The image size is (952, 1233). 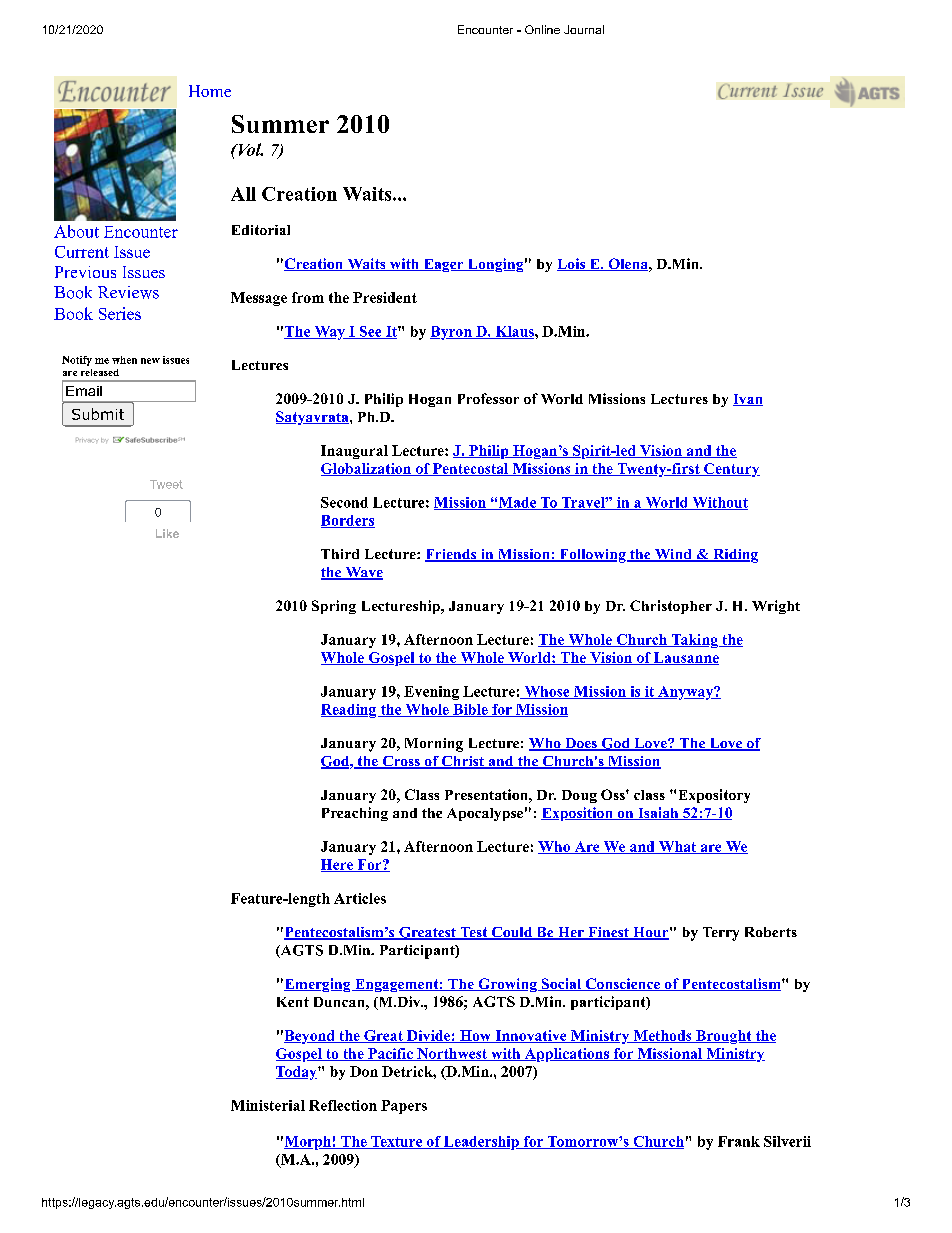 What do you see at coordinates (355, 814) in the page?
I see `Preaching` at bounding box center [355, 814].
